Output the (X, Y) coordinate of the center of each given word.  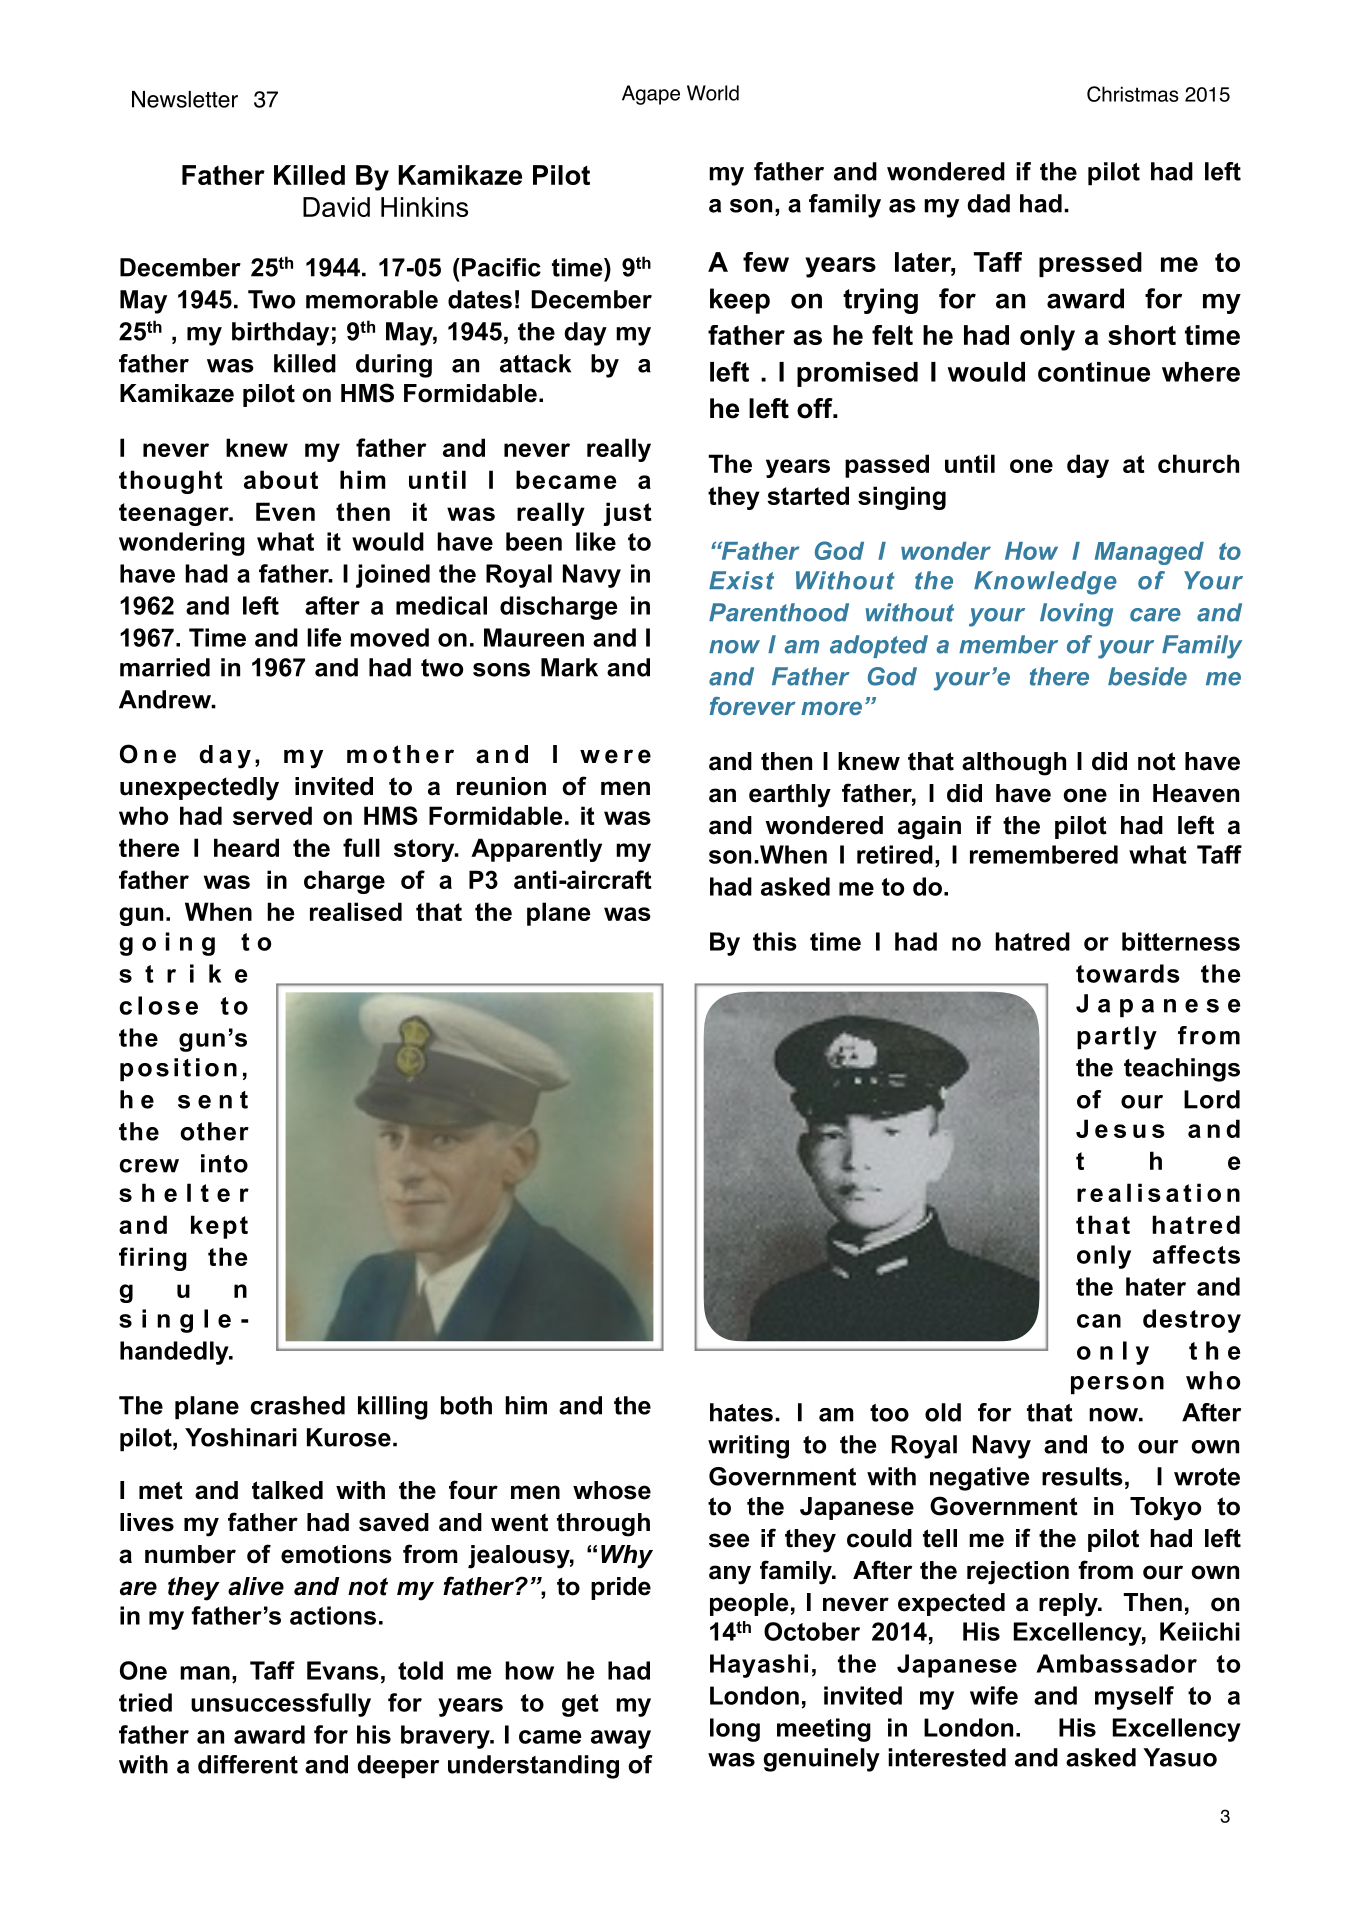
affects (1196, 1254)
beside (1147, 676)
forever (753, 706)
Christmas (1133, 94)
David (336, 207)
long (735, 1730)
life (324, 637)
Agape (651, 95)
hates (741, 1412)
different (248, 1764)
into (224, 1163)
